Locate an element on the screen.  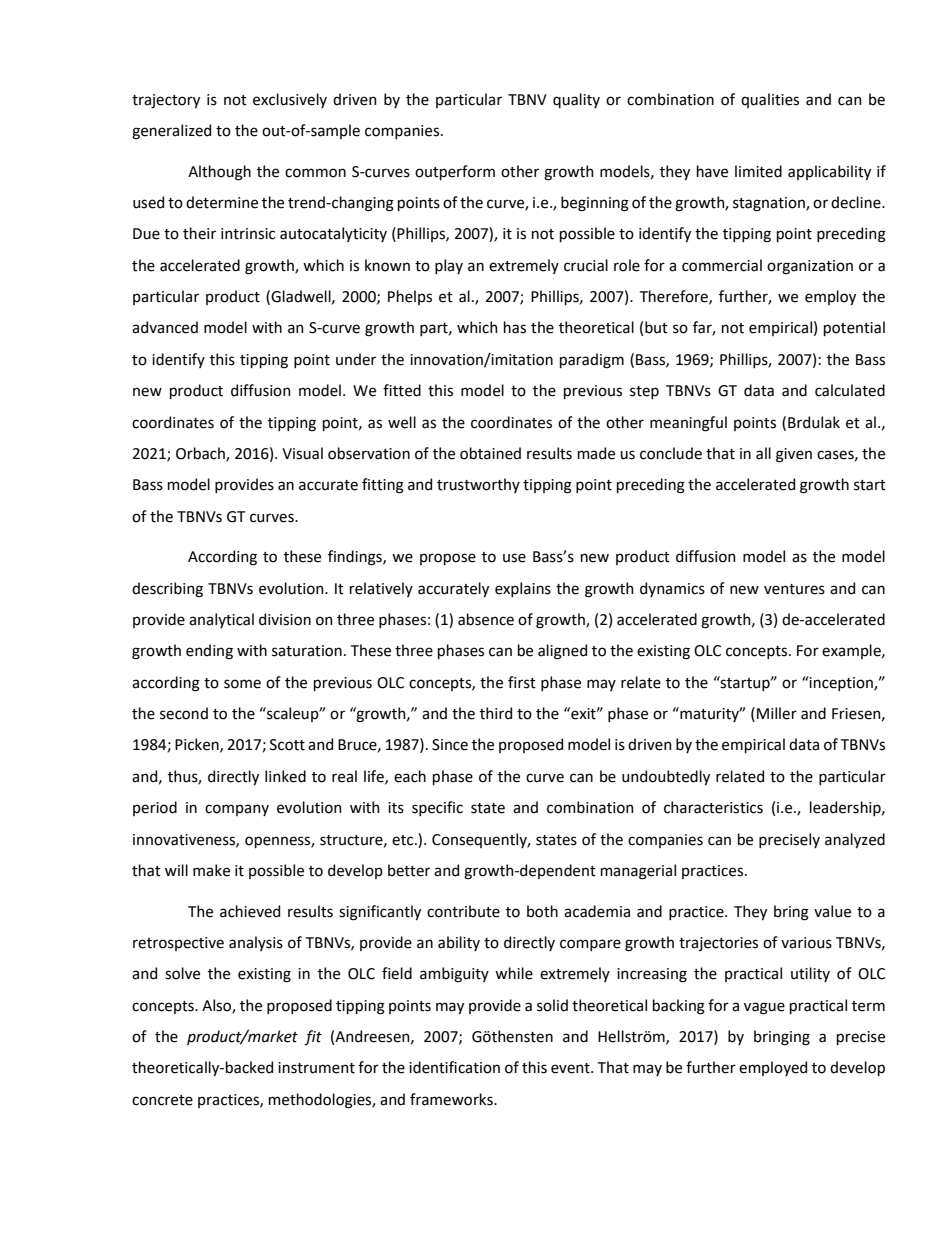
explains is located at coordinates (523, 589).
